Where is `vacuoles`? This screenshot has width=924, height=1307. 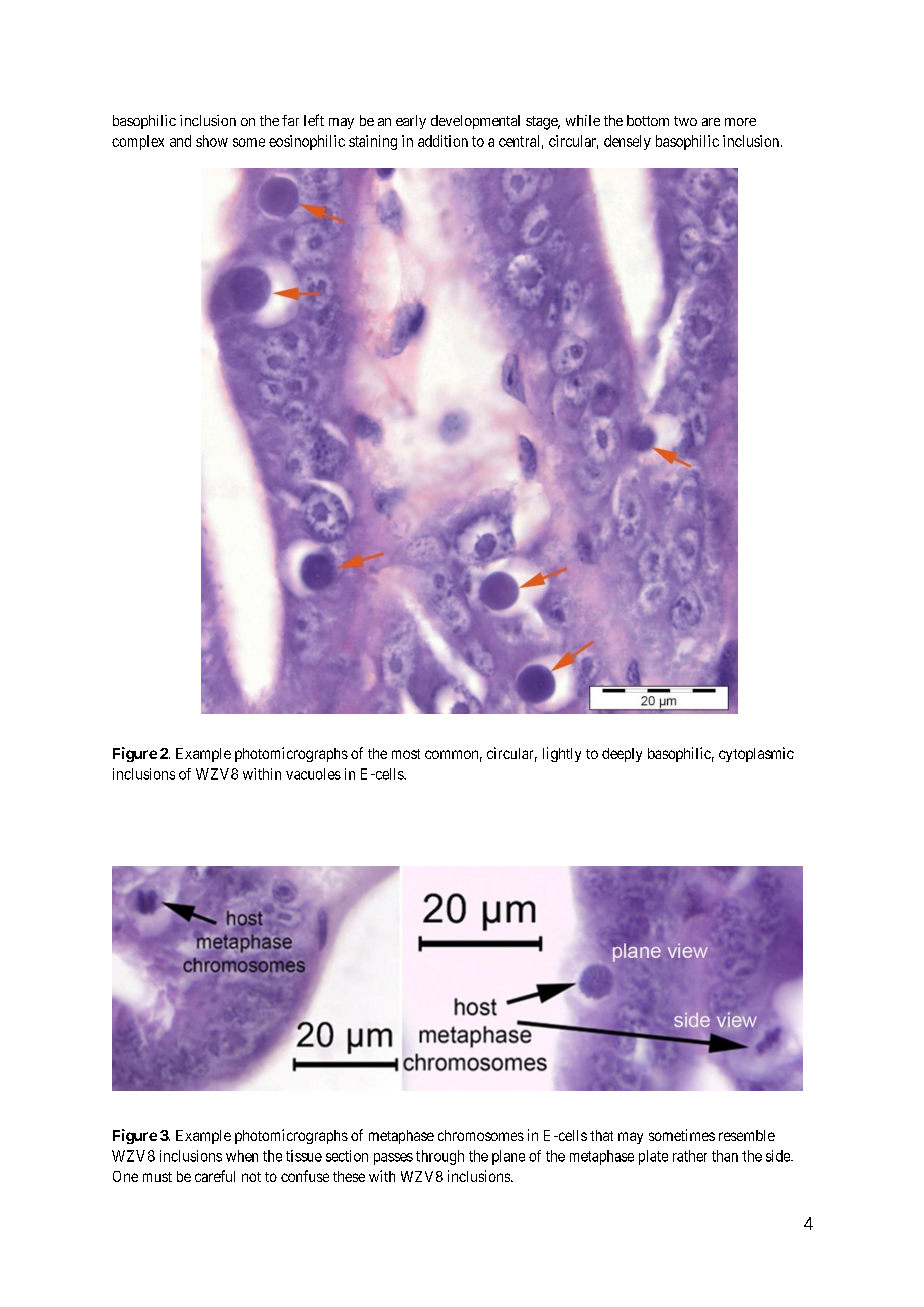
vacuoles is located at coordinates (313, 774).
